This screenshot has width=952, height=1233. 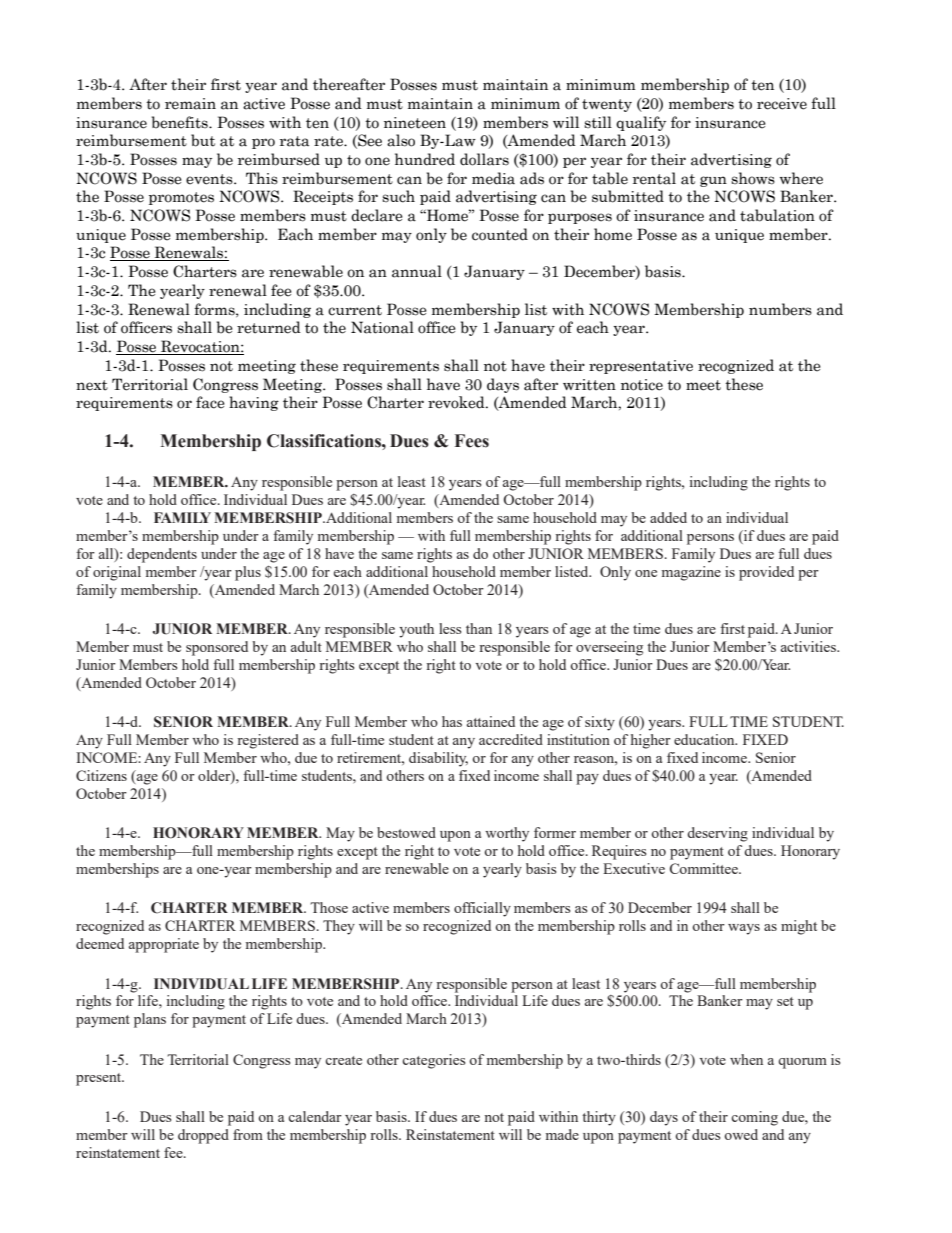 I want to click on categories, so click(x=433, y=1061).
